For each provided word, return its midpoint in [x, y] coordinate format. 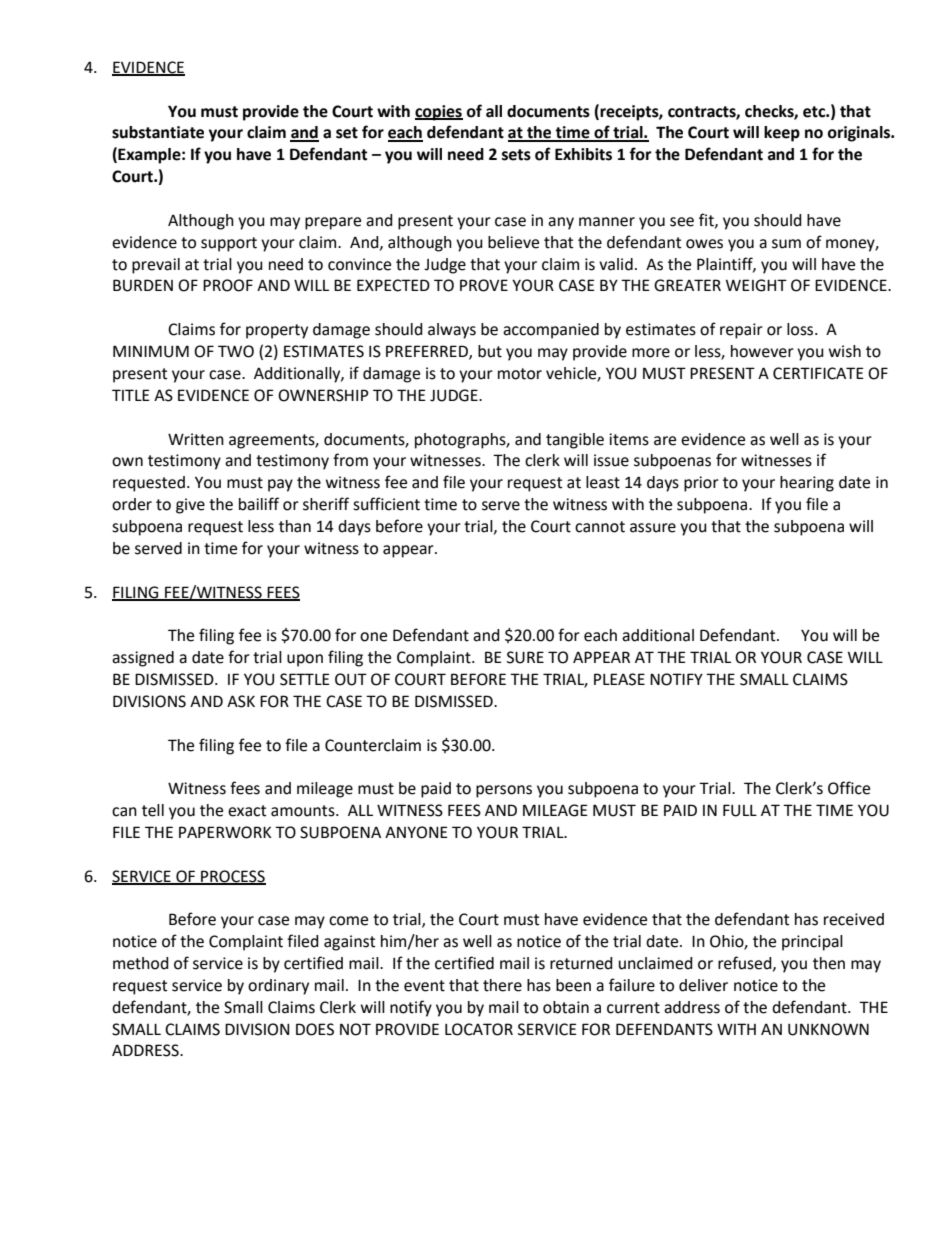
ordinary [278, 987]
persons [504, 791]
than [295, 526]
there [502, 985]
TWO [236, 351]
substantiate [158, 132]
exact [247, 811]
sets [516, 155]
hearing [807, 484]
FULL [740, 810]
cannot [600, 527]
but [490, 351]
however [762, 351]
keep [782, 134]
